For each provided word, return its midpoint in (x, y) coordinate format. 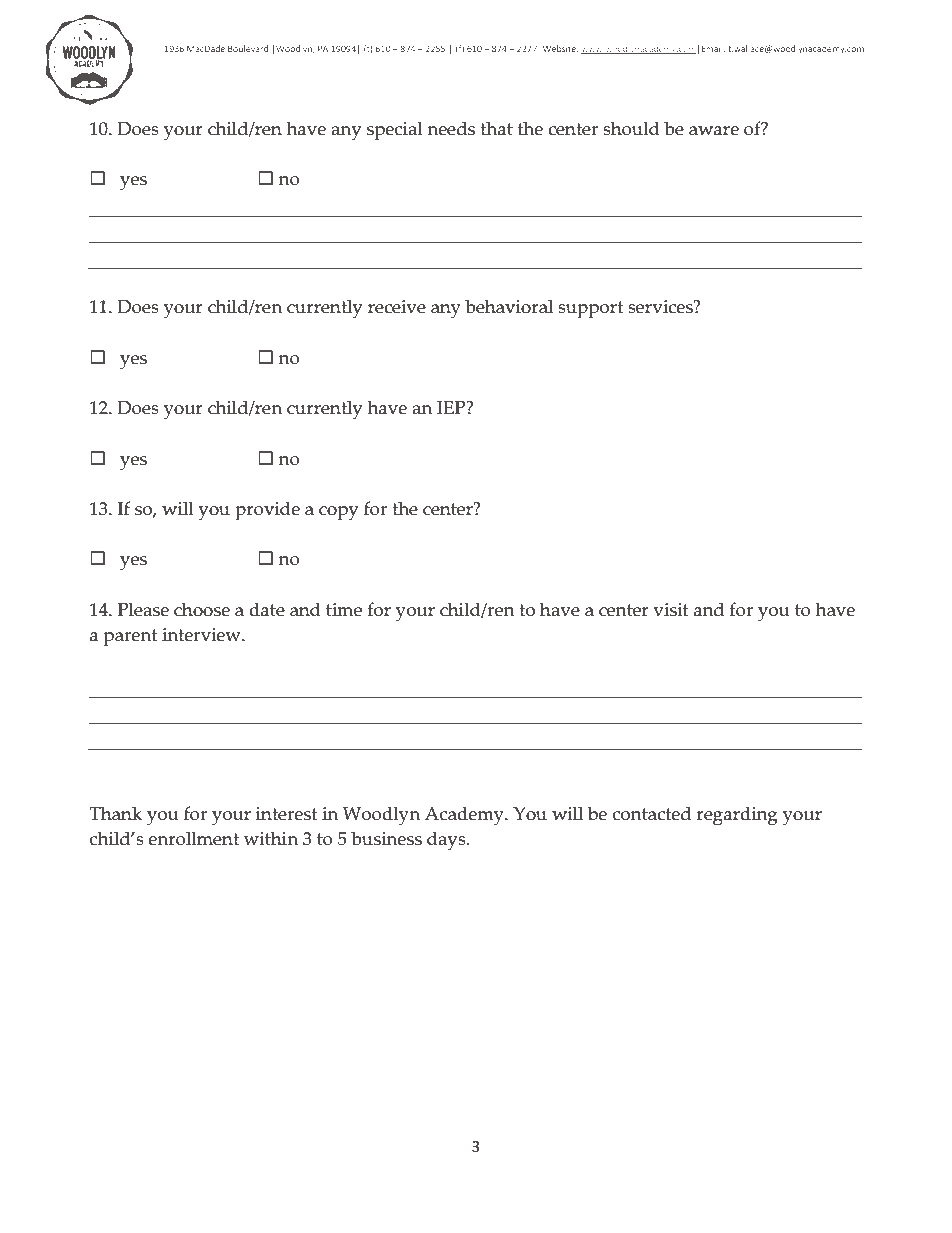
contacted (652, 813)
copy (338, 513)
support (590, 310)
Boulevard (248, 48)
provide (267, 511)
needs (451, 128)
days (447, 841)
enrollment (193, 838)
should (631, 128)
